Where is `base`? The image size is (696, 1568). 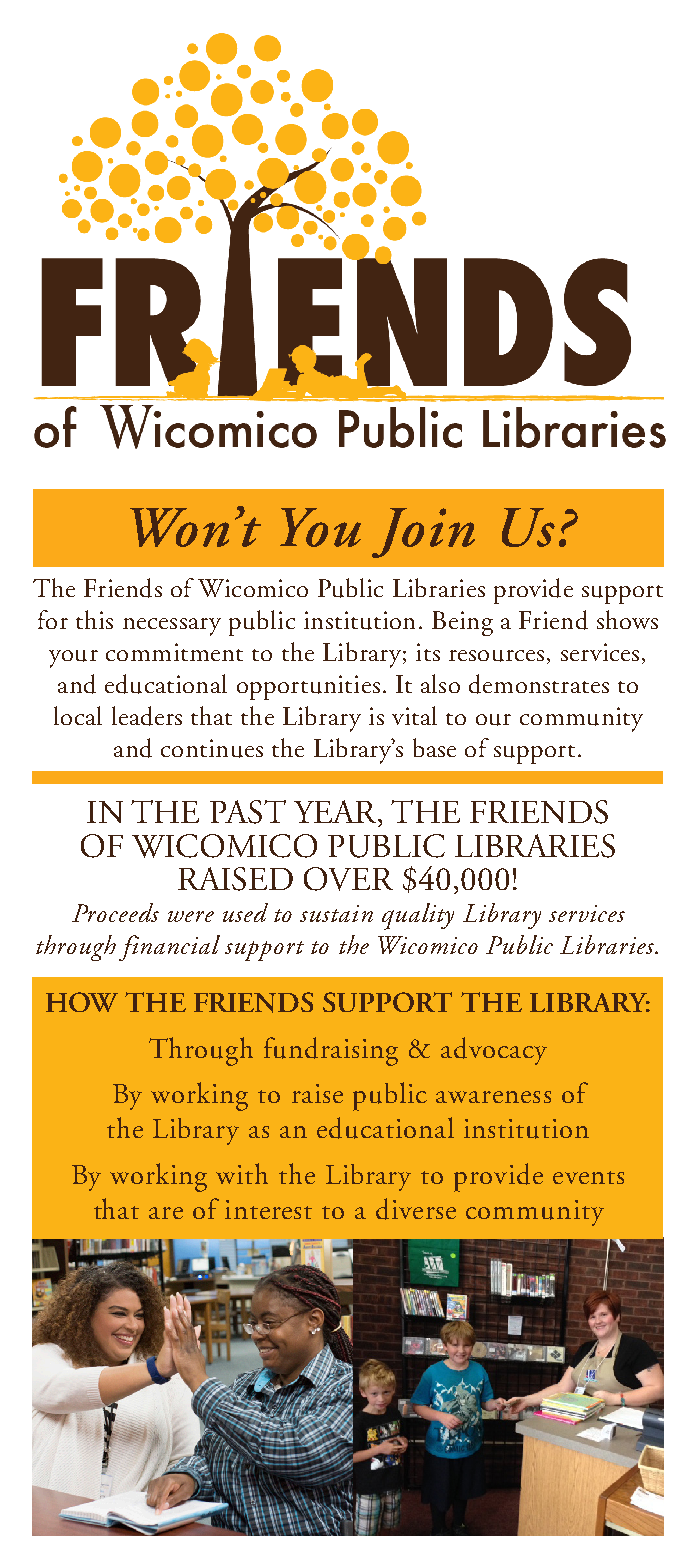 base is located at coordinates (434, 747).
